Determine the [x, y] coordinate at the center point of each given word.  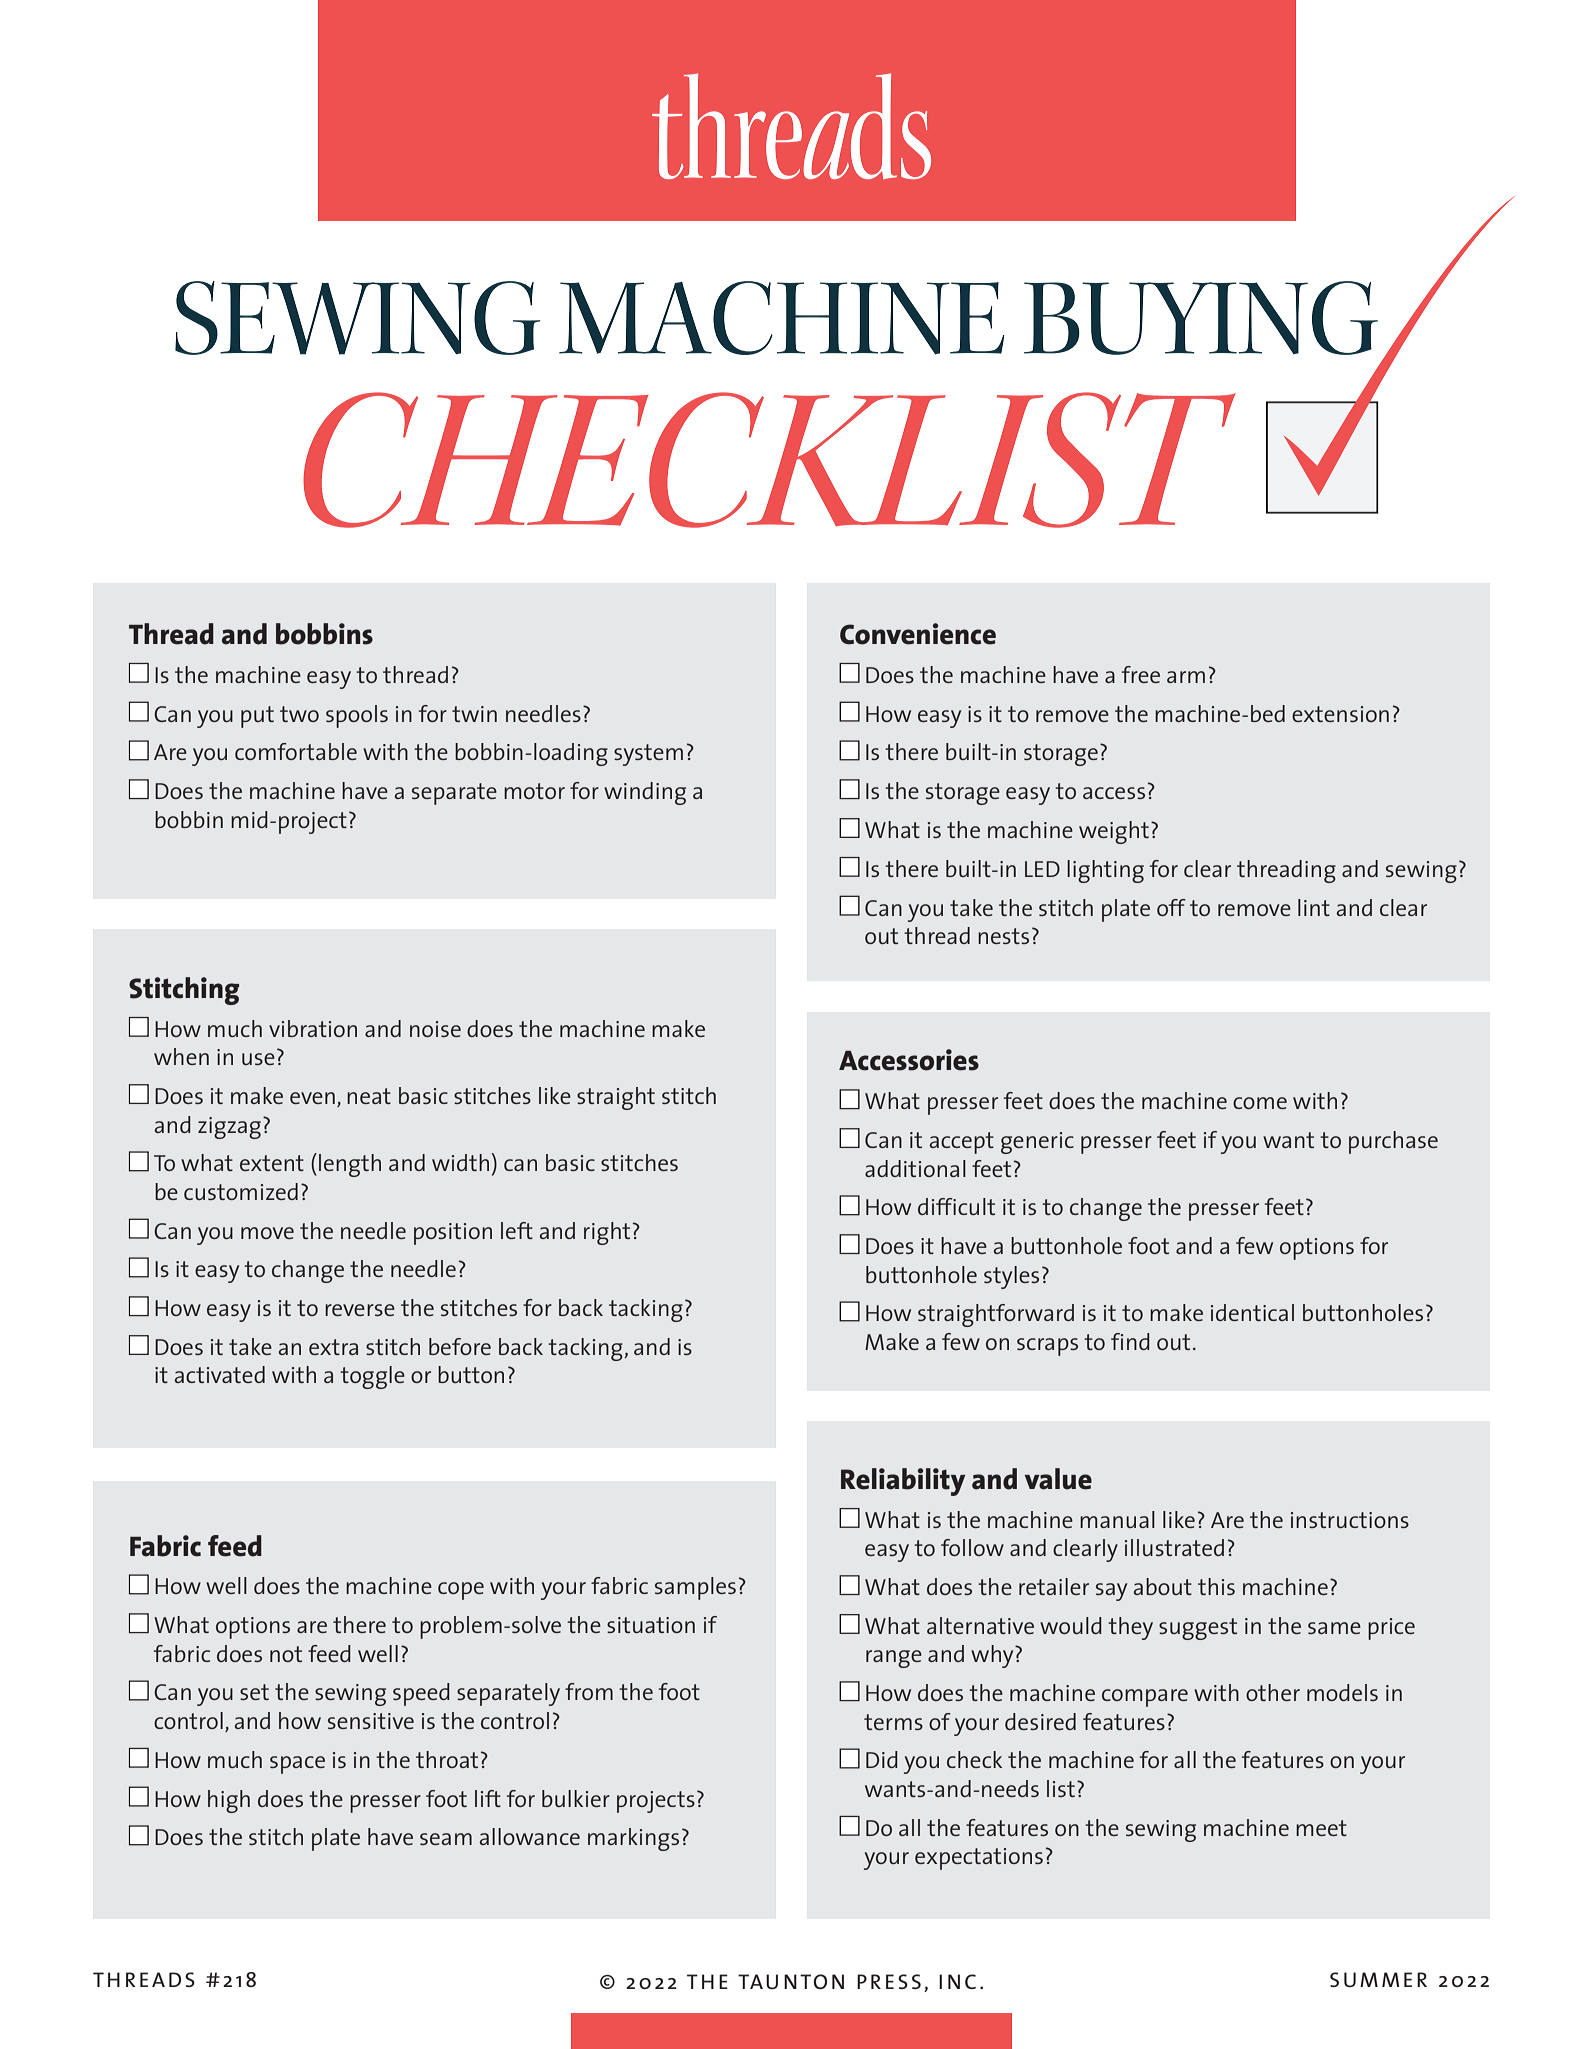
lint [1314, 907]
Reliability [903, 1482]
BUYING [1201, 318]
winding [645, 793]
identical [1252, 1312]
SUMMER [1378, 1979]
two [299, 714]
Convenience [918, 634]
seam [446, 1839]
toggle [372, 1377]
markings [633, 1839]
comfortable [296, 751]
